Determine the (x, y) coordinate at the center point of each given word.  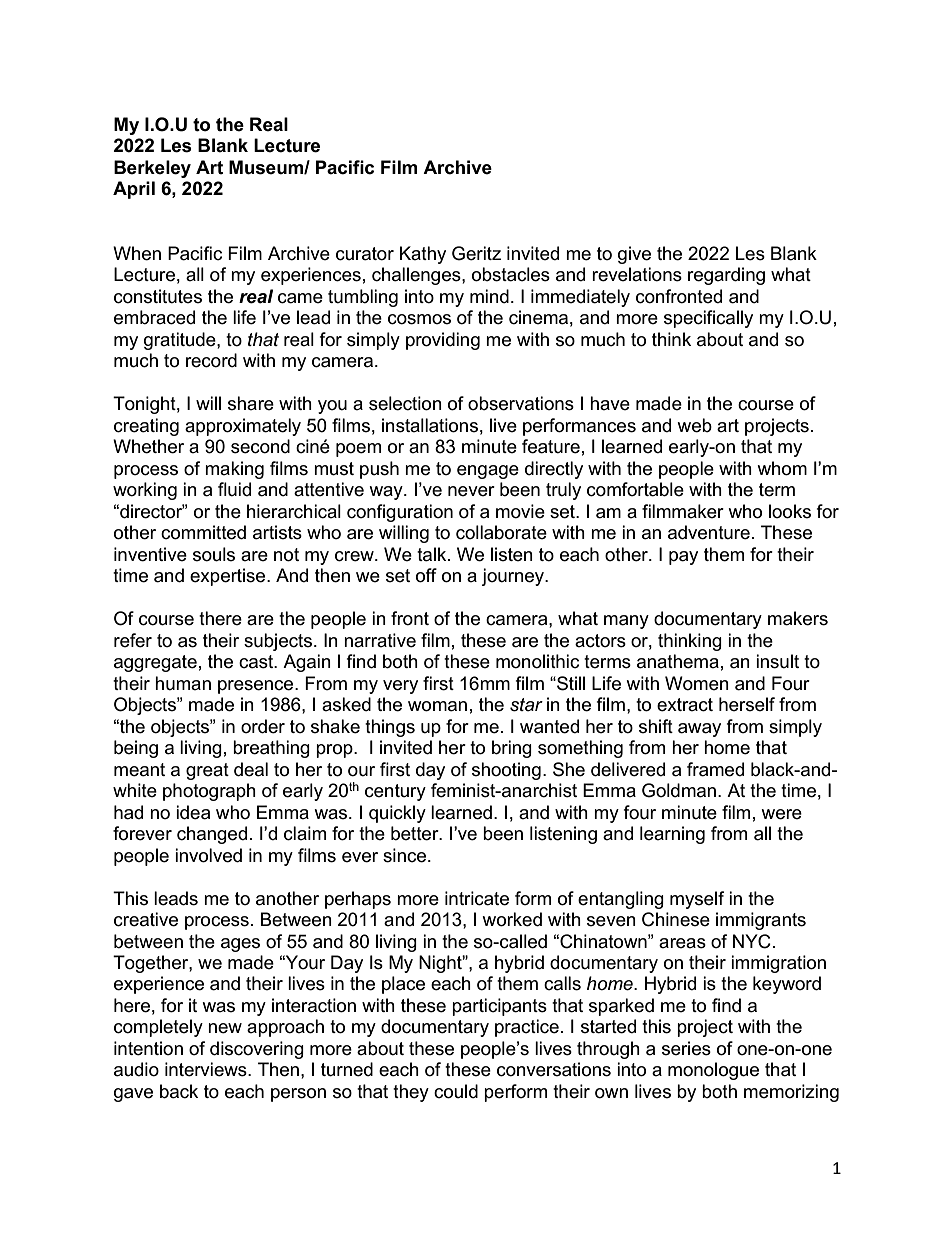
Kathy (423, 255)
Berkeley (152, 169)
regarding (726, 276)
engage (488, 472)
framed (715, 769)
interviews (207, 1069)
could (456, 1091)
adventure (709, 532)
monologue (713, 1071)
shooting (506, 771)
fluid (234, 489)
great (207, 771)
